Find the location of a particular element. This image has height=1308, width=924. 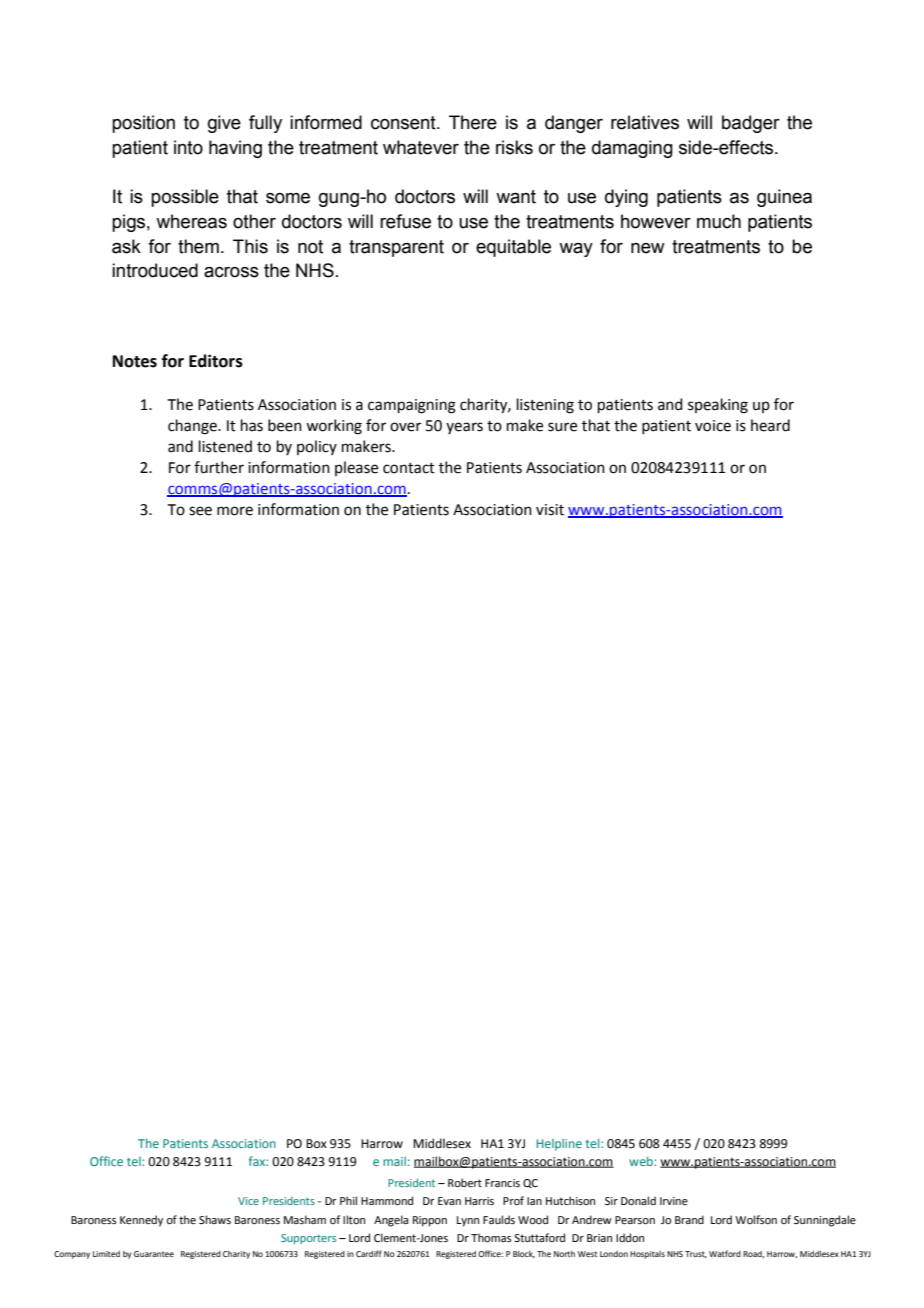

please is located at coordinates (356, 468).
